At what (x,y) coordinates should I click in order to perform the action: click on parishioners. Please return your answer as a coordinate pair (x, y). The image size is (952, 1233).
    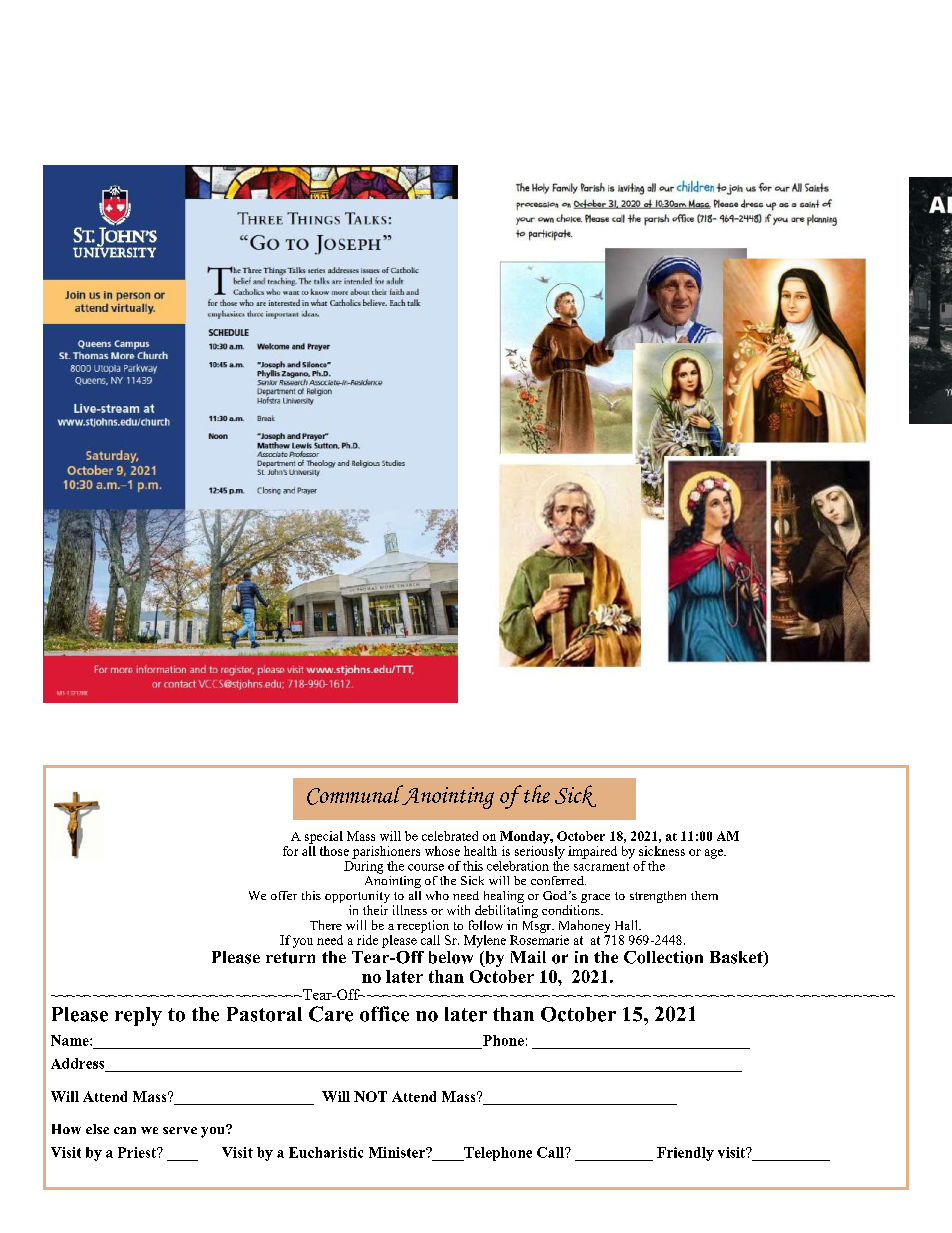
    Looking at the image, I should click on (386, 852).
